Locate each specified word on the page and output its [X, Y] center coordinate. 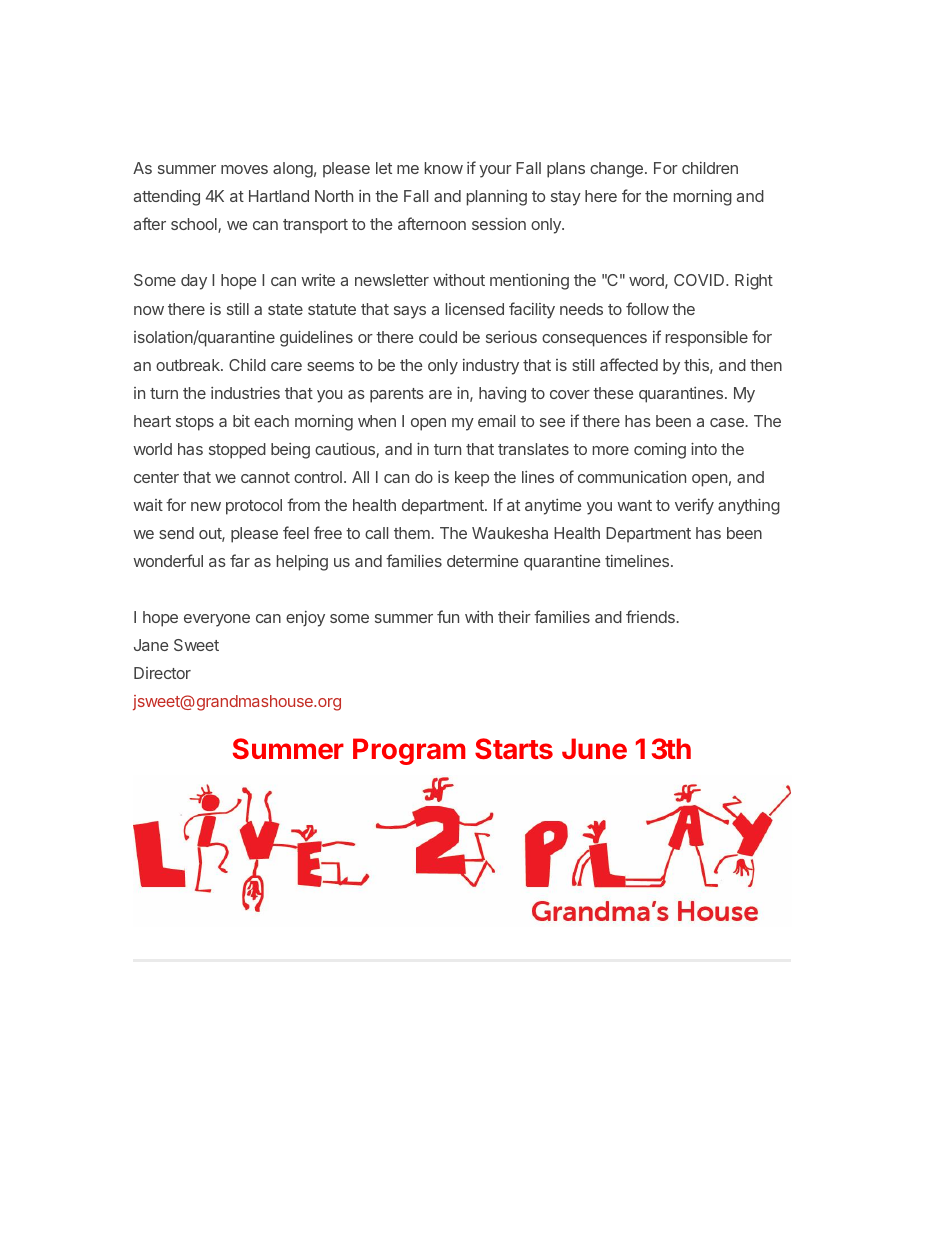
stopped [237, 451]
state [285, 309]
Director [162, 673]
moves [244, 169]
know [444, 168]
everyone [217, 620]
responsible [707, 338]
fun [448, 616]
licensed [475, 309]
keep [472, 479]
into [704, 448]
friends [650, 616]
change [616, 170]
